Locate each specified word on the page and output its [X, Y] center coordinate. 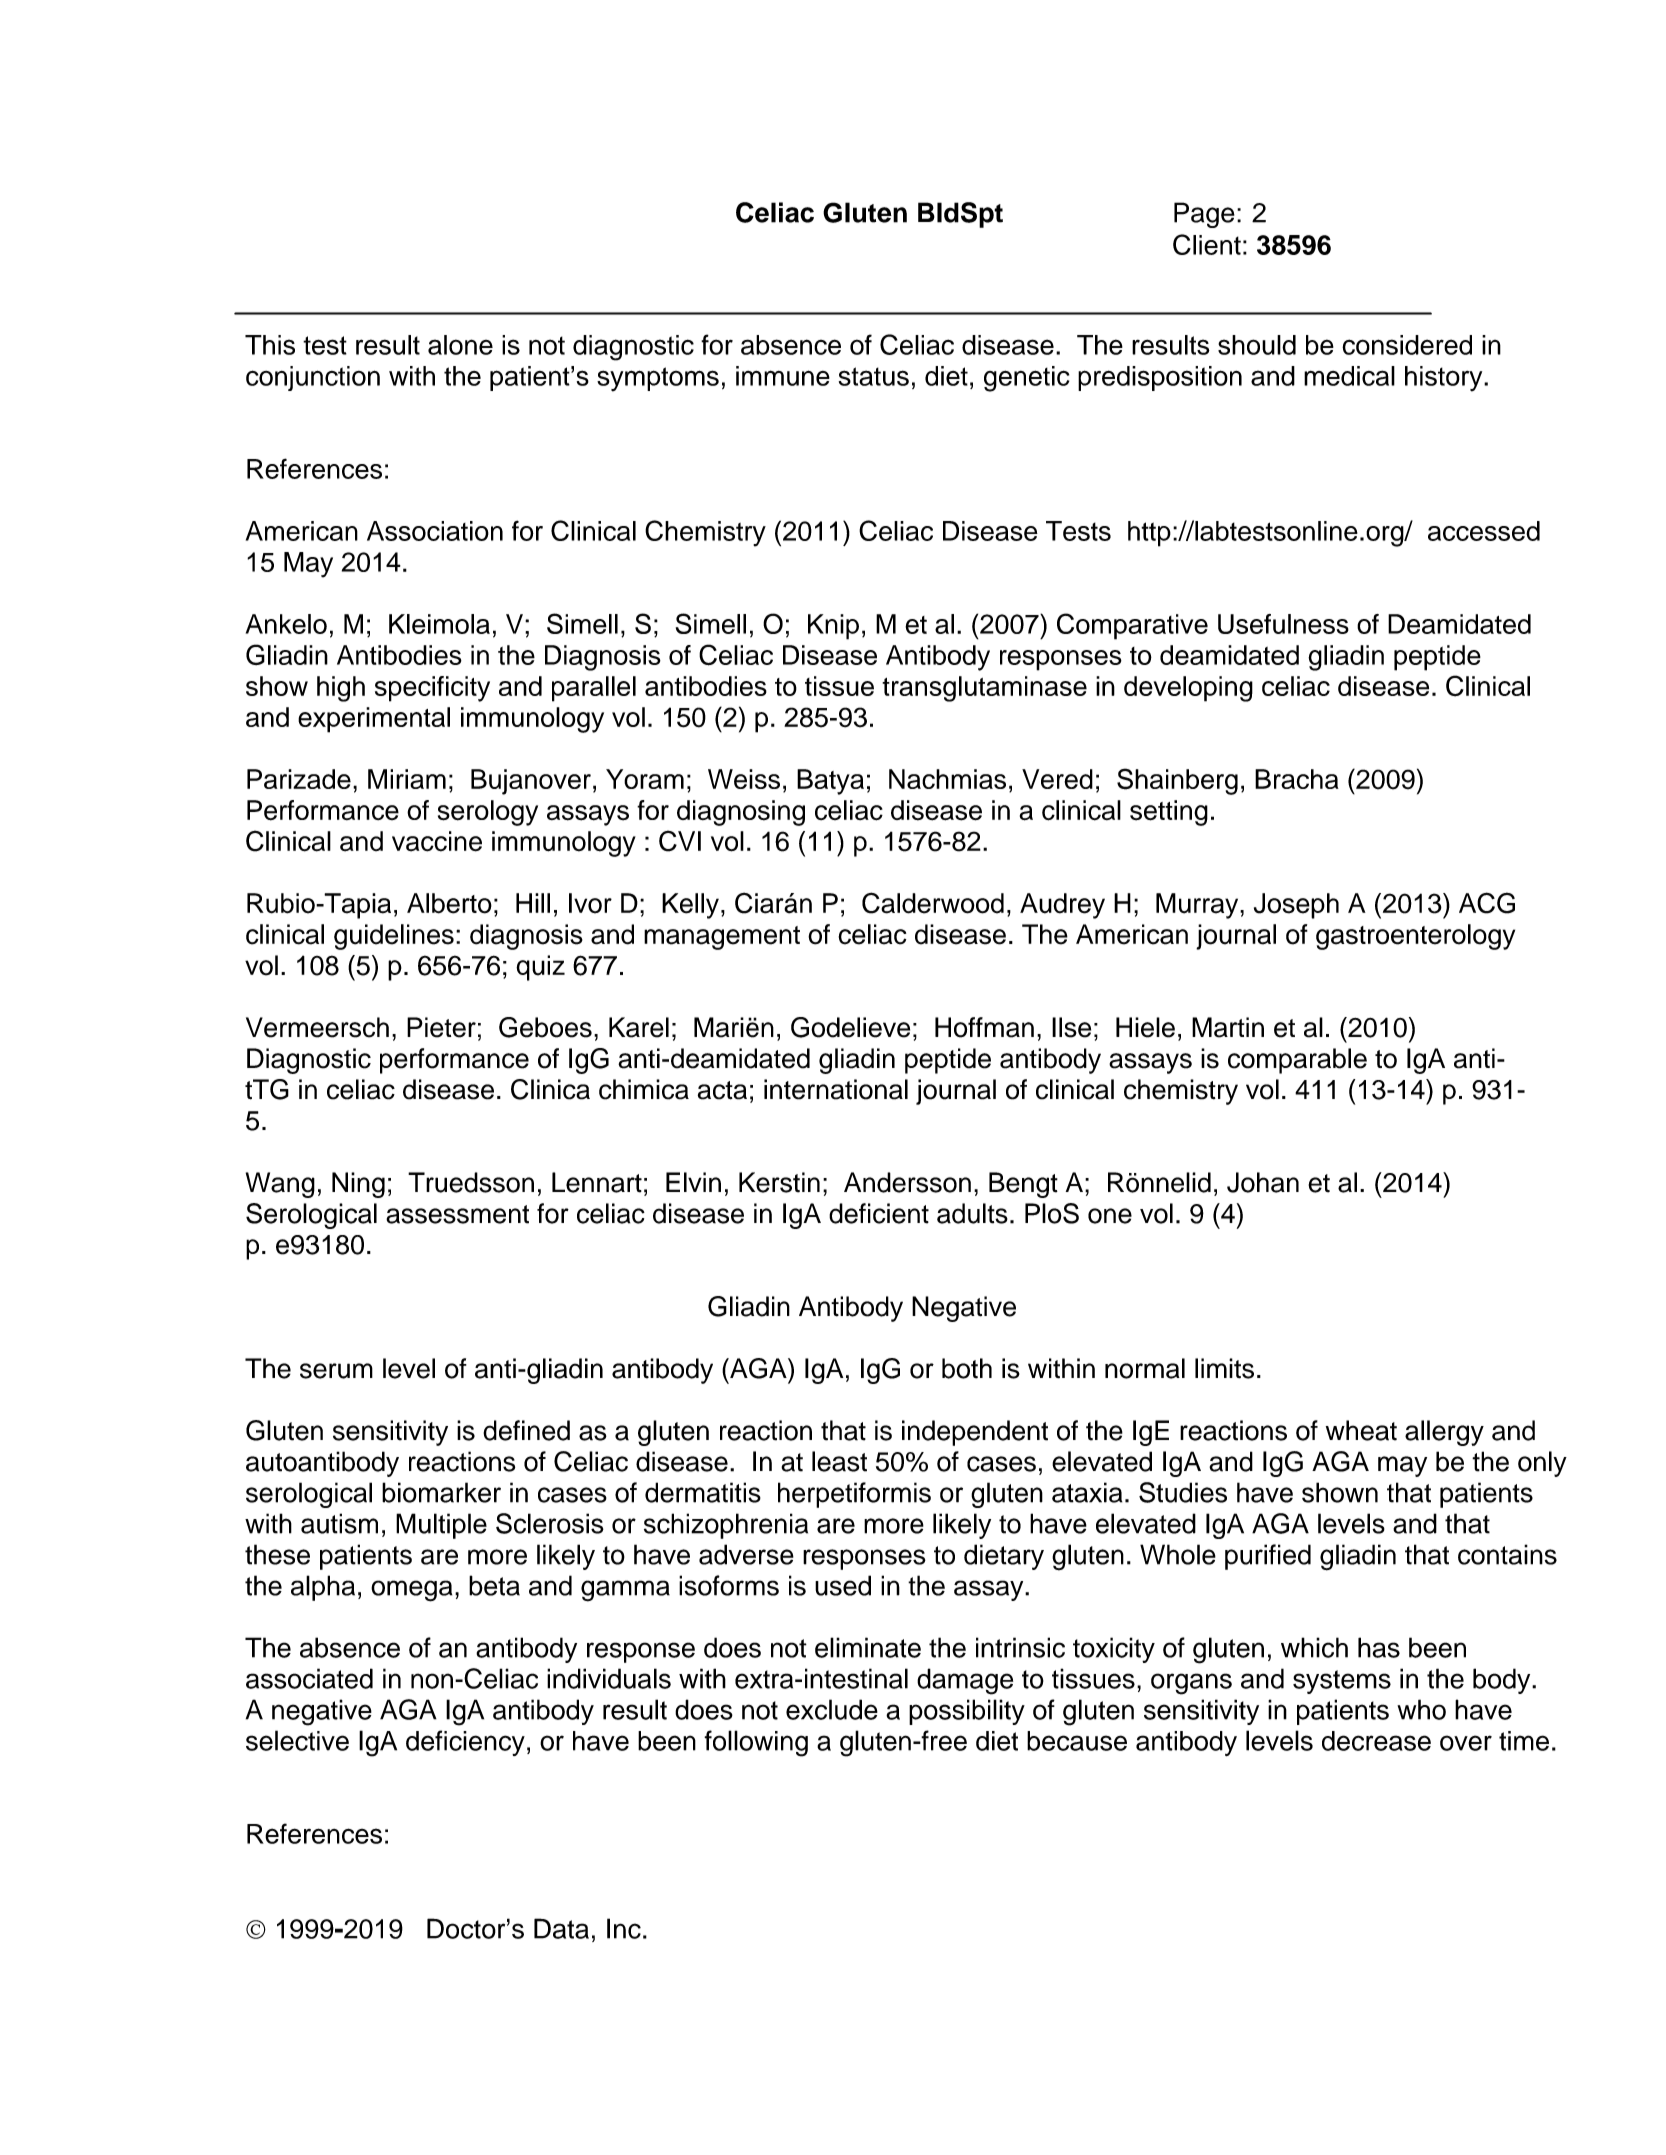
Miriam [407, 779]
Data [561, 1928]
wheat [1361, 1430]
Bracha [1297, 779]
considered [1407, 345]
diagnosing [741, 813]
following [756, 1743]
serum [336, 1371]
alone [460, 345]
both [967, 1368]
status [874, 376]
